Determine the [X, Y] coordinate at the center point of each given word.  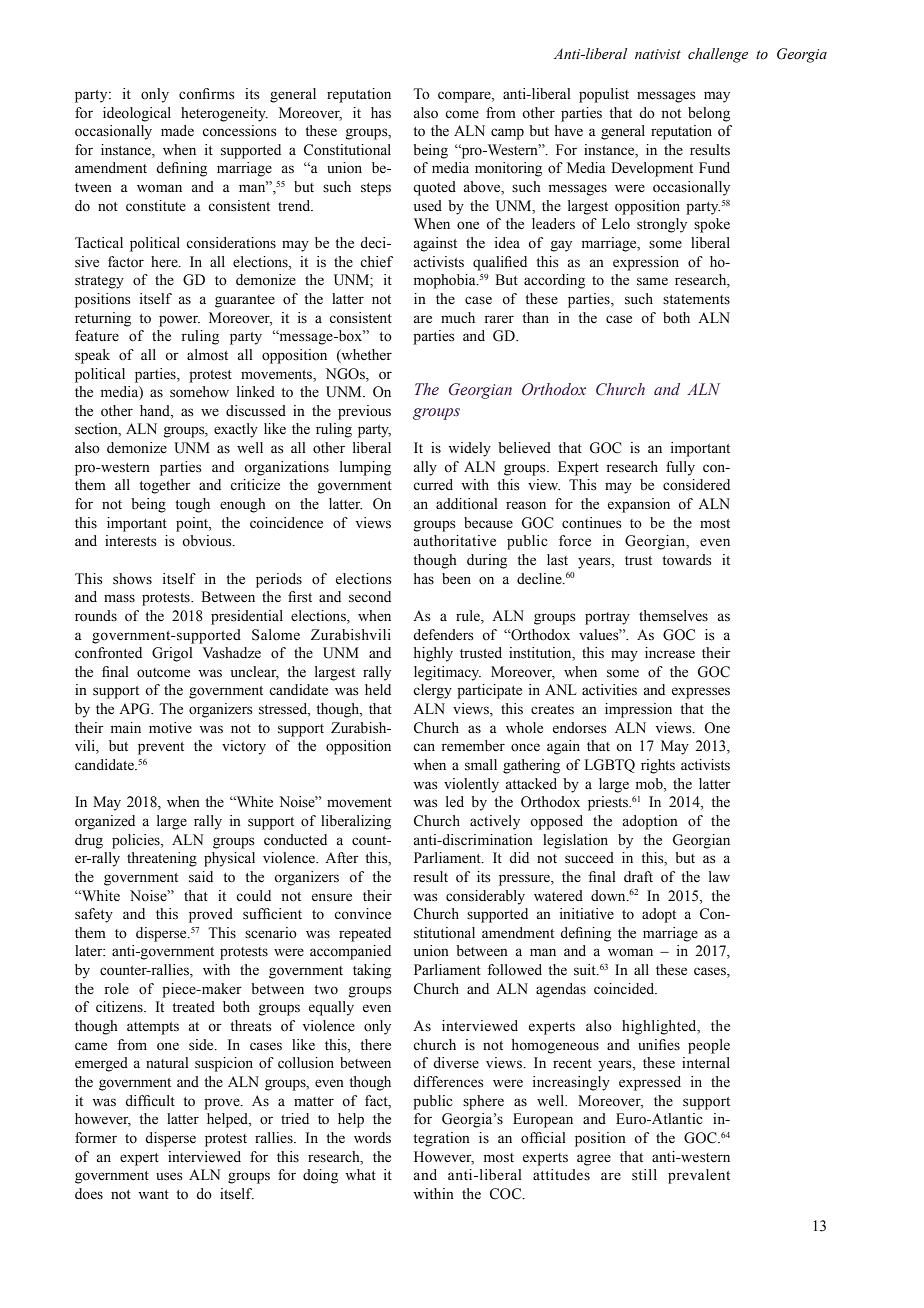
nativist [658, 54]
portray [607, 618]
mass [119, 598]
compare [465, 97]
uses [169, 1176]
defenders [443, 635]
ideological [137, 114]
